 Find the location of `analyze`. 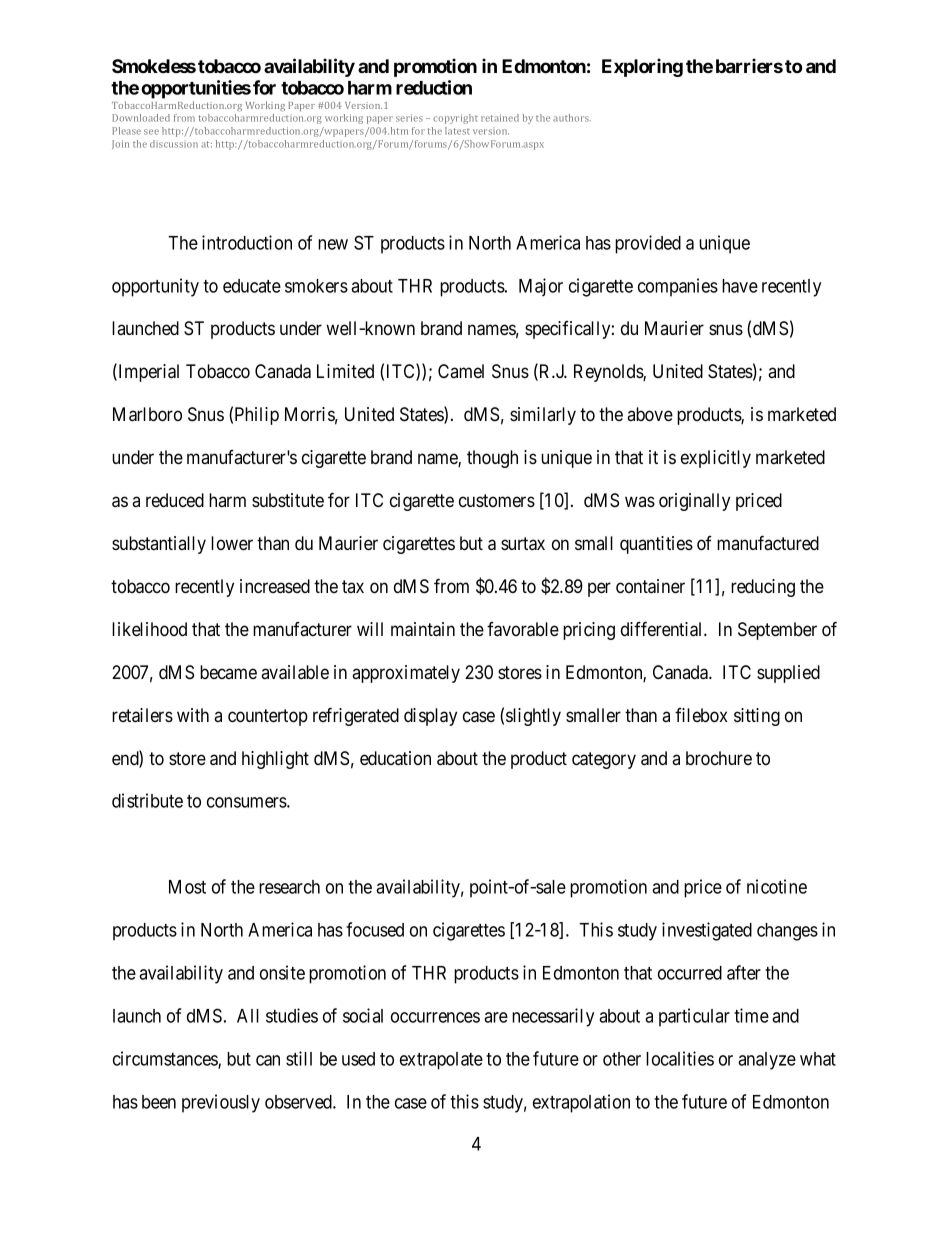

analyze is located at coordinates (767, 1061).
